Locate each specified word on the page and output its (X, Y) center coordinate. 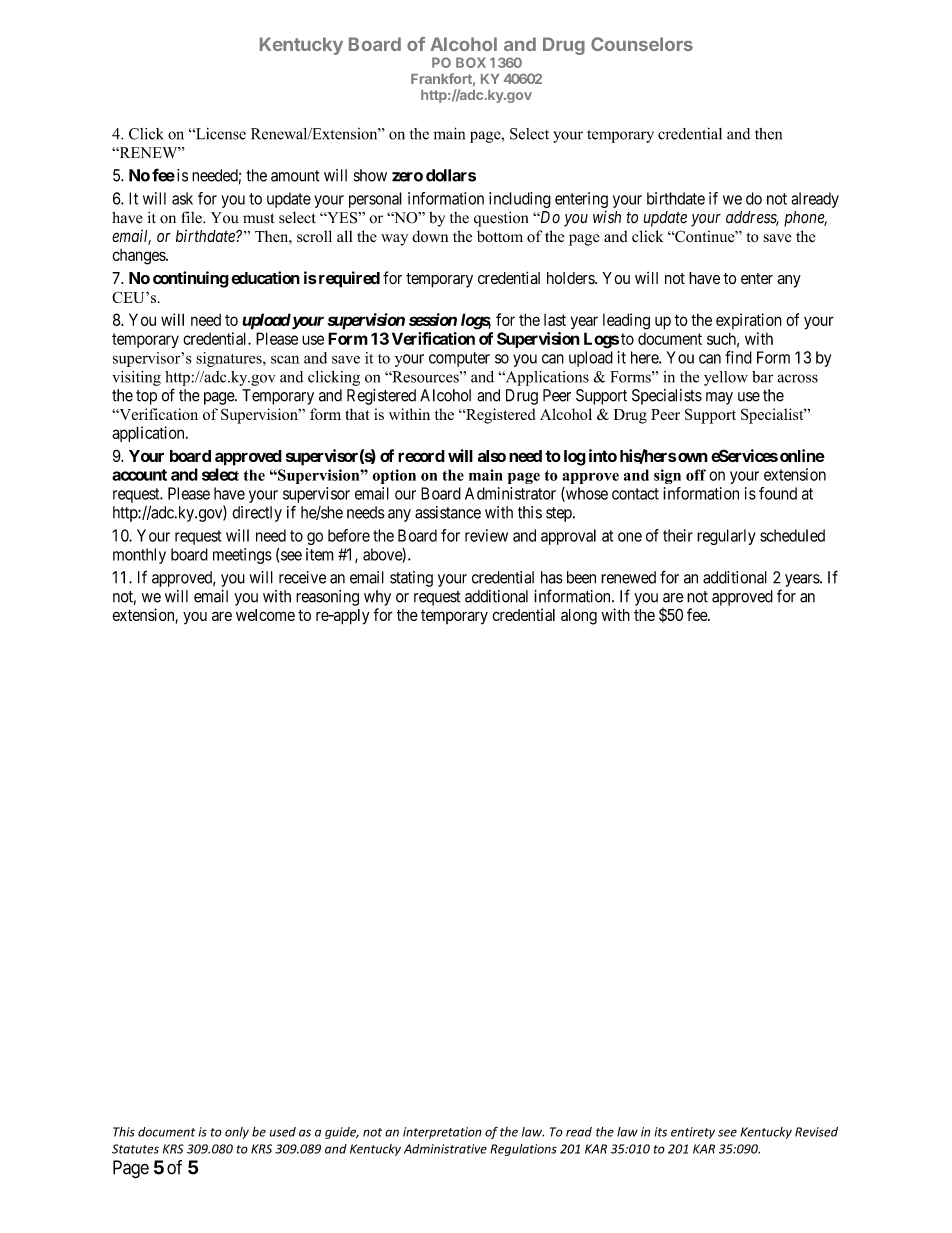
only (237, 1133)
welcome (265, 615)
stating (411, 579)
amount (295, 176)
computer (459, 359)
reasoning (327, 598)
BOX (471, 62)
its (660, 1132)
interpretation (442, 1133)
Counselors (642, 44)
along (579, 617)
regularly (726, 537)
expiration (749, 321)
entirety (693, 1133)
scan (285, 359)
